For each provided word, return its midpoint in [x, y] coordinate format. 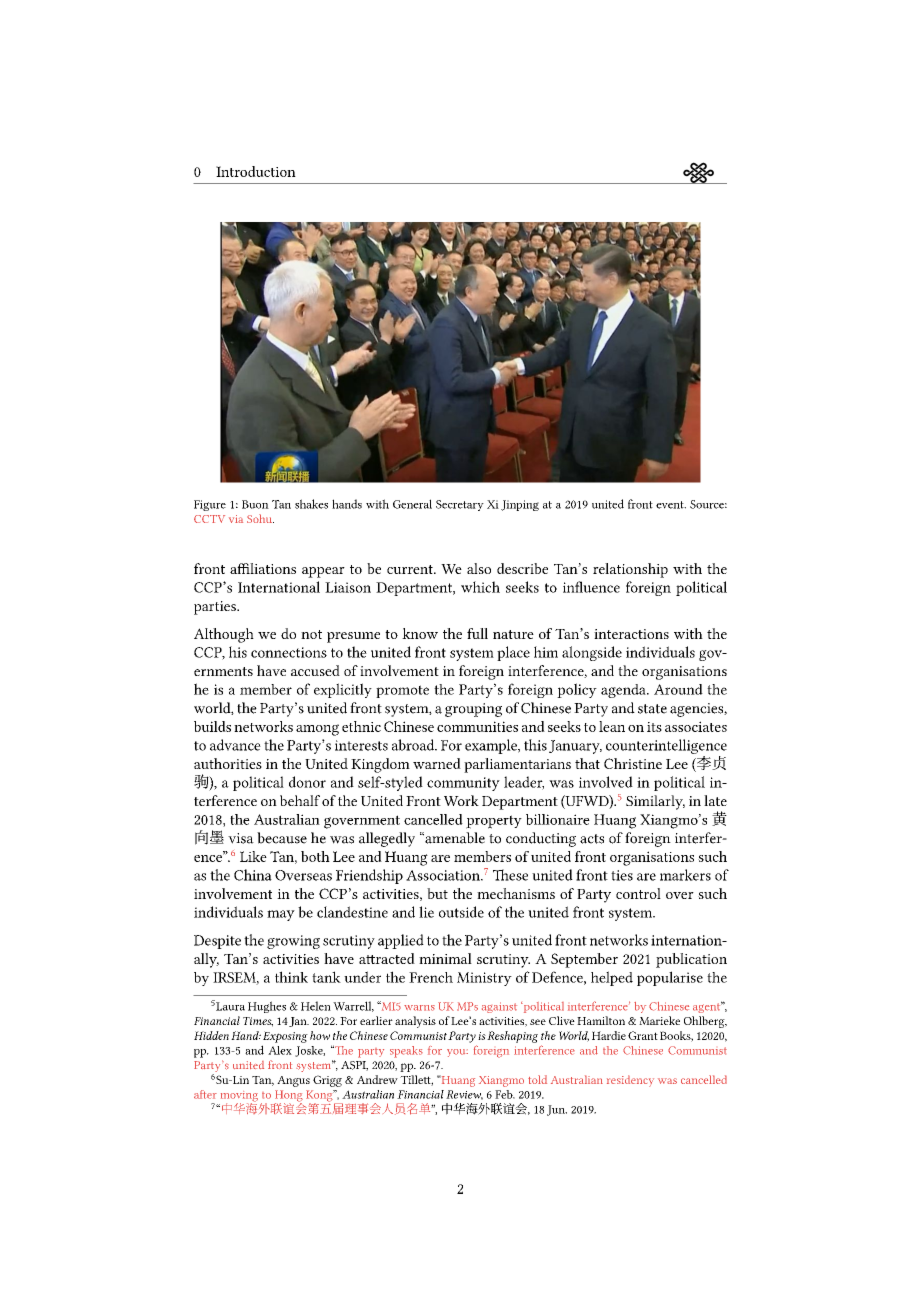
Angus [293, 1081]
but [437, 893]
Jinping [520, 505]
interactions [631, 634]
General [412, 504]
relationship [630, 570]
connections [289, 652]
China [253, 875]
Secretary [460, 505]
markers [685, 875]
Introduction [256, 171]
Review [464, 1095]
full [477, 633]
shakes [311, 504]
